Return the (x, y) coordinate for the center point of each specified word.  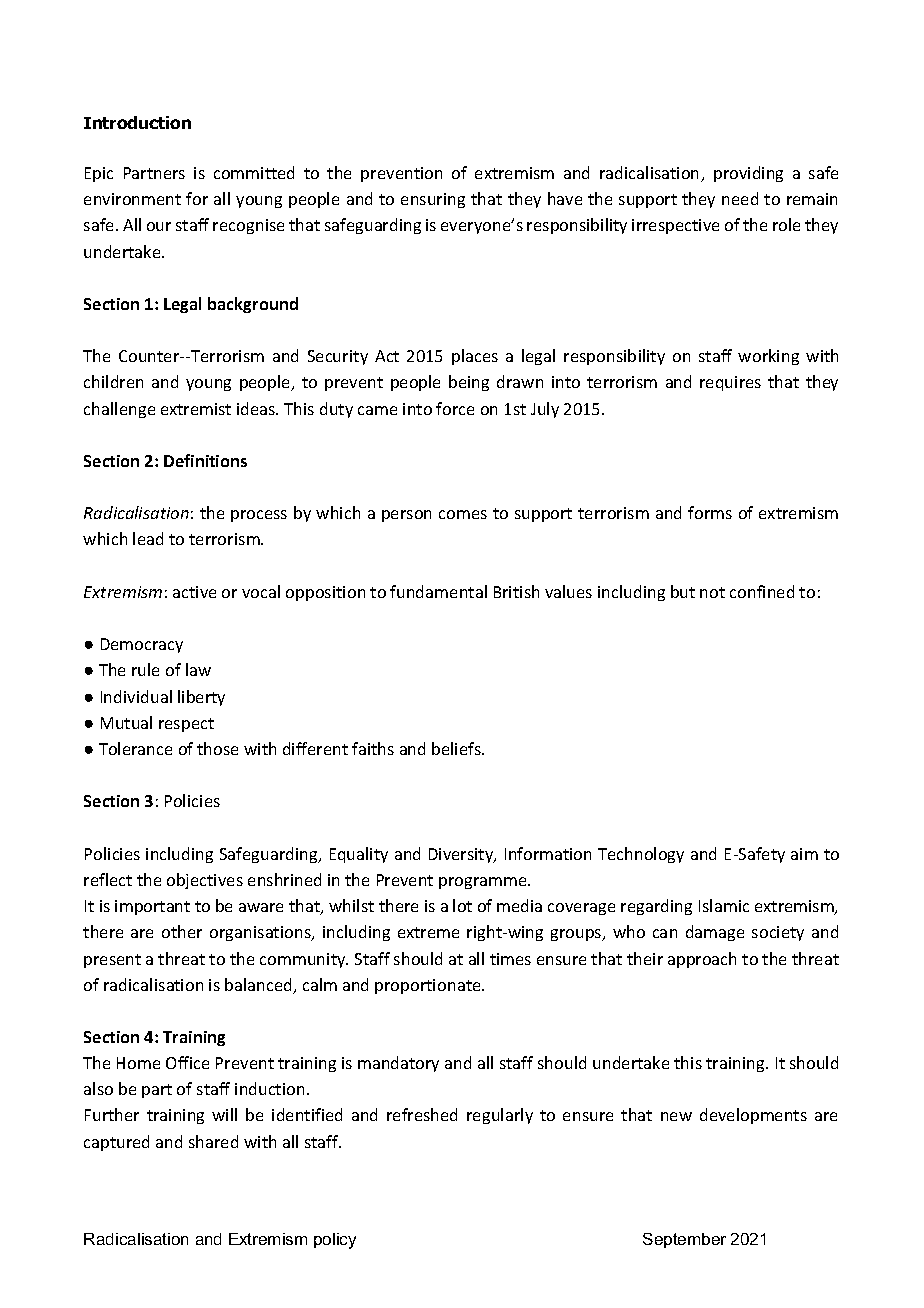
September (684, 1240)
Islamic (724, 905)
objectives (205, 881)
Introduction (137, 122)
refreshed (422, 1114)
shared (213, 1141)
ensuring (433, 200)
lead (148, 538)
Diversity (462, 855)
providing (748, 174)
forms (710, 512)
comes (463, 514)
